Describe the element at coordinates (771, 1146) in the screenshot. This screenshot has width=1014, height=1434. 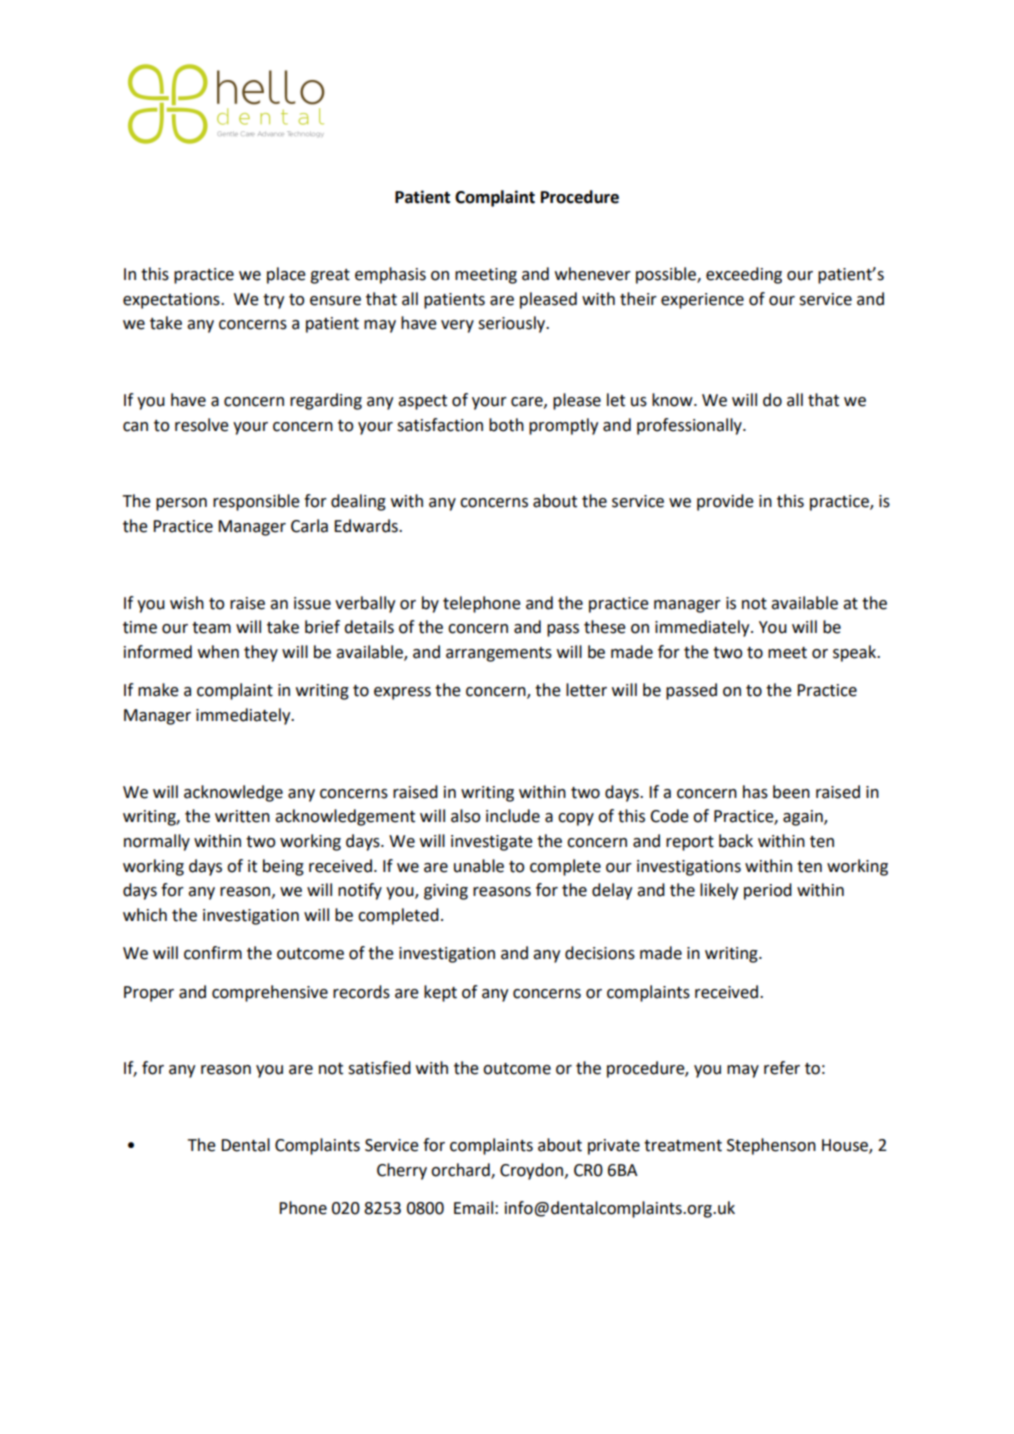
I see `Stephenson` at that location.
